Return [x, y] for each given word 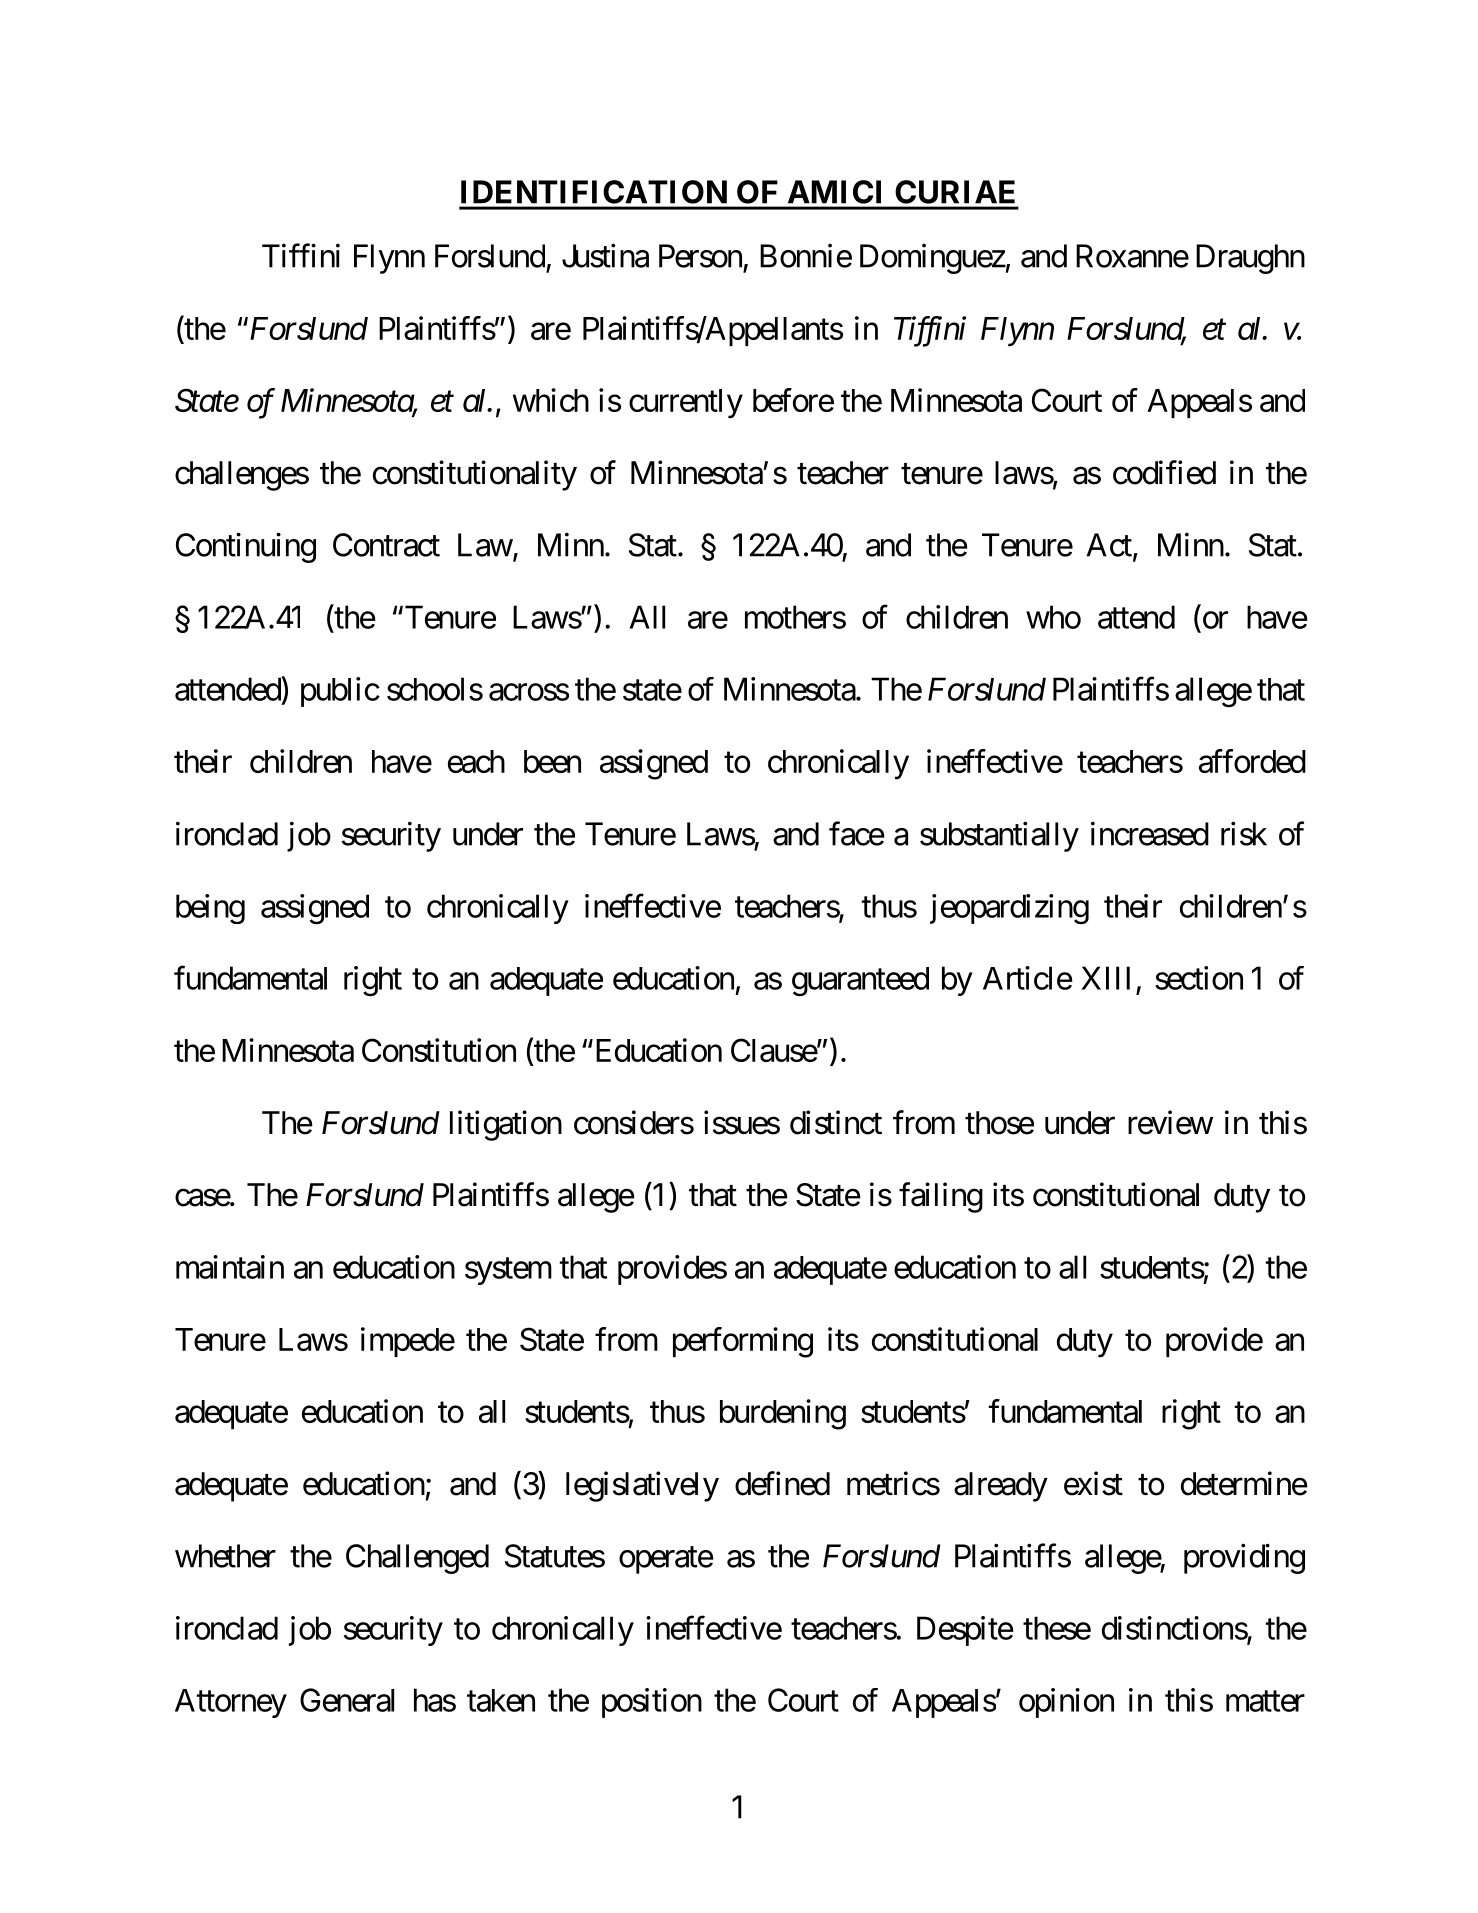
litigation [506, 1125]
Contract [386, 545]
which [551, 400]
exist [1093, 1483]
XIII [1105, 978]
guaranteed [860, 982]
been [552, 761]
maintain [230, 1267]
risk [1244, 833]
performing [743, 1342]
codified [1164, 472]
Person [700, 256]
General [347, 1700]
